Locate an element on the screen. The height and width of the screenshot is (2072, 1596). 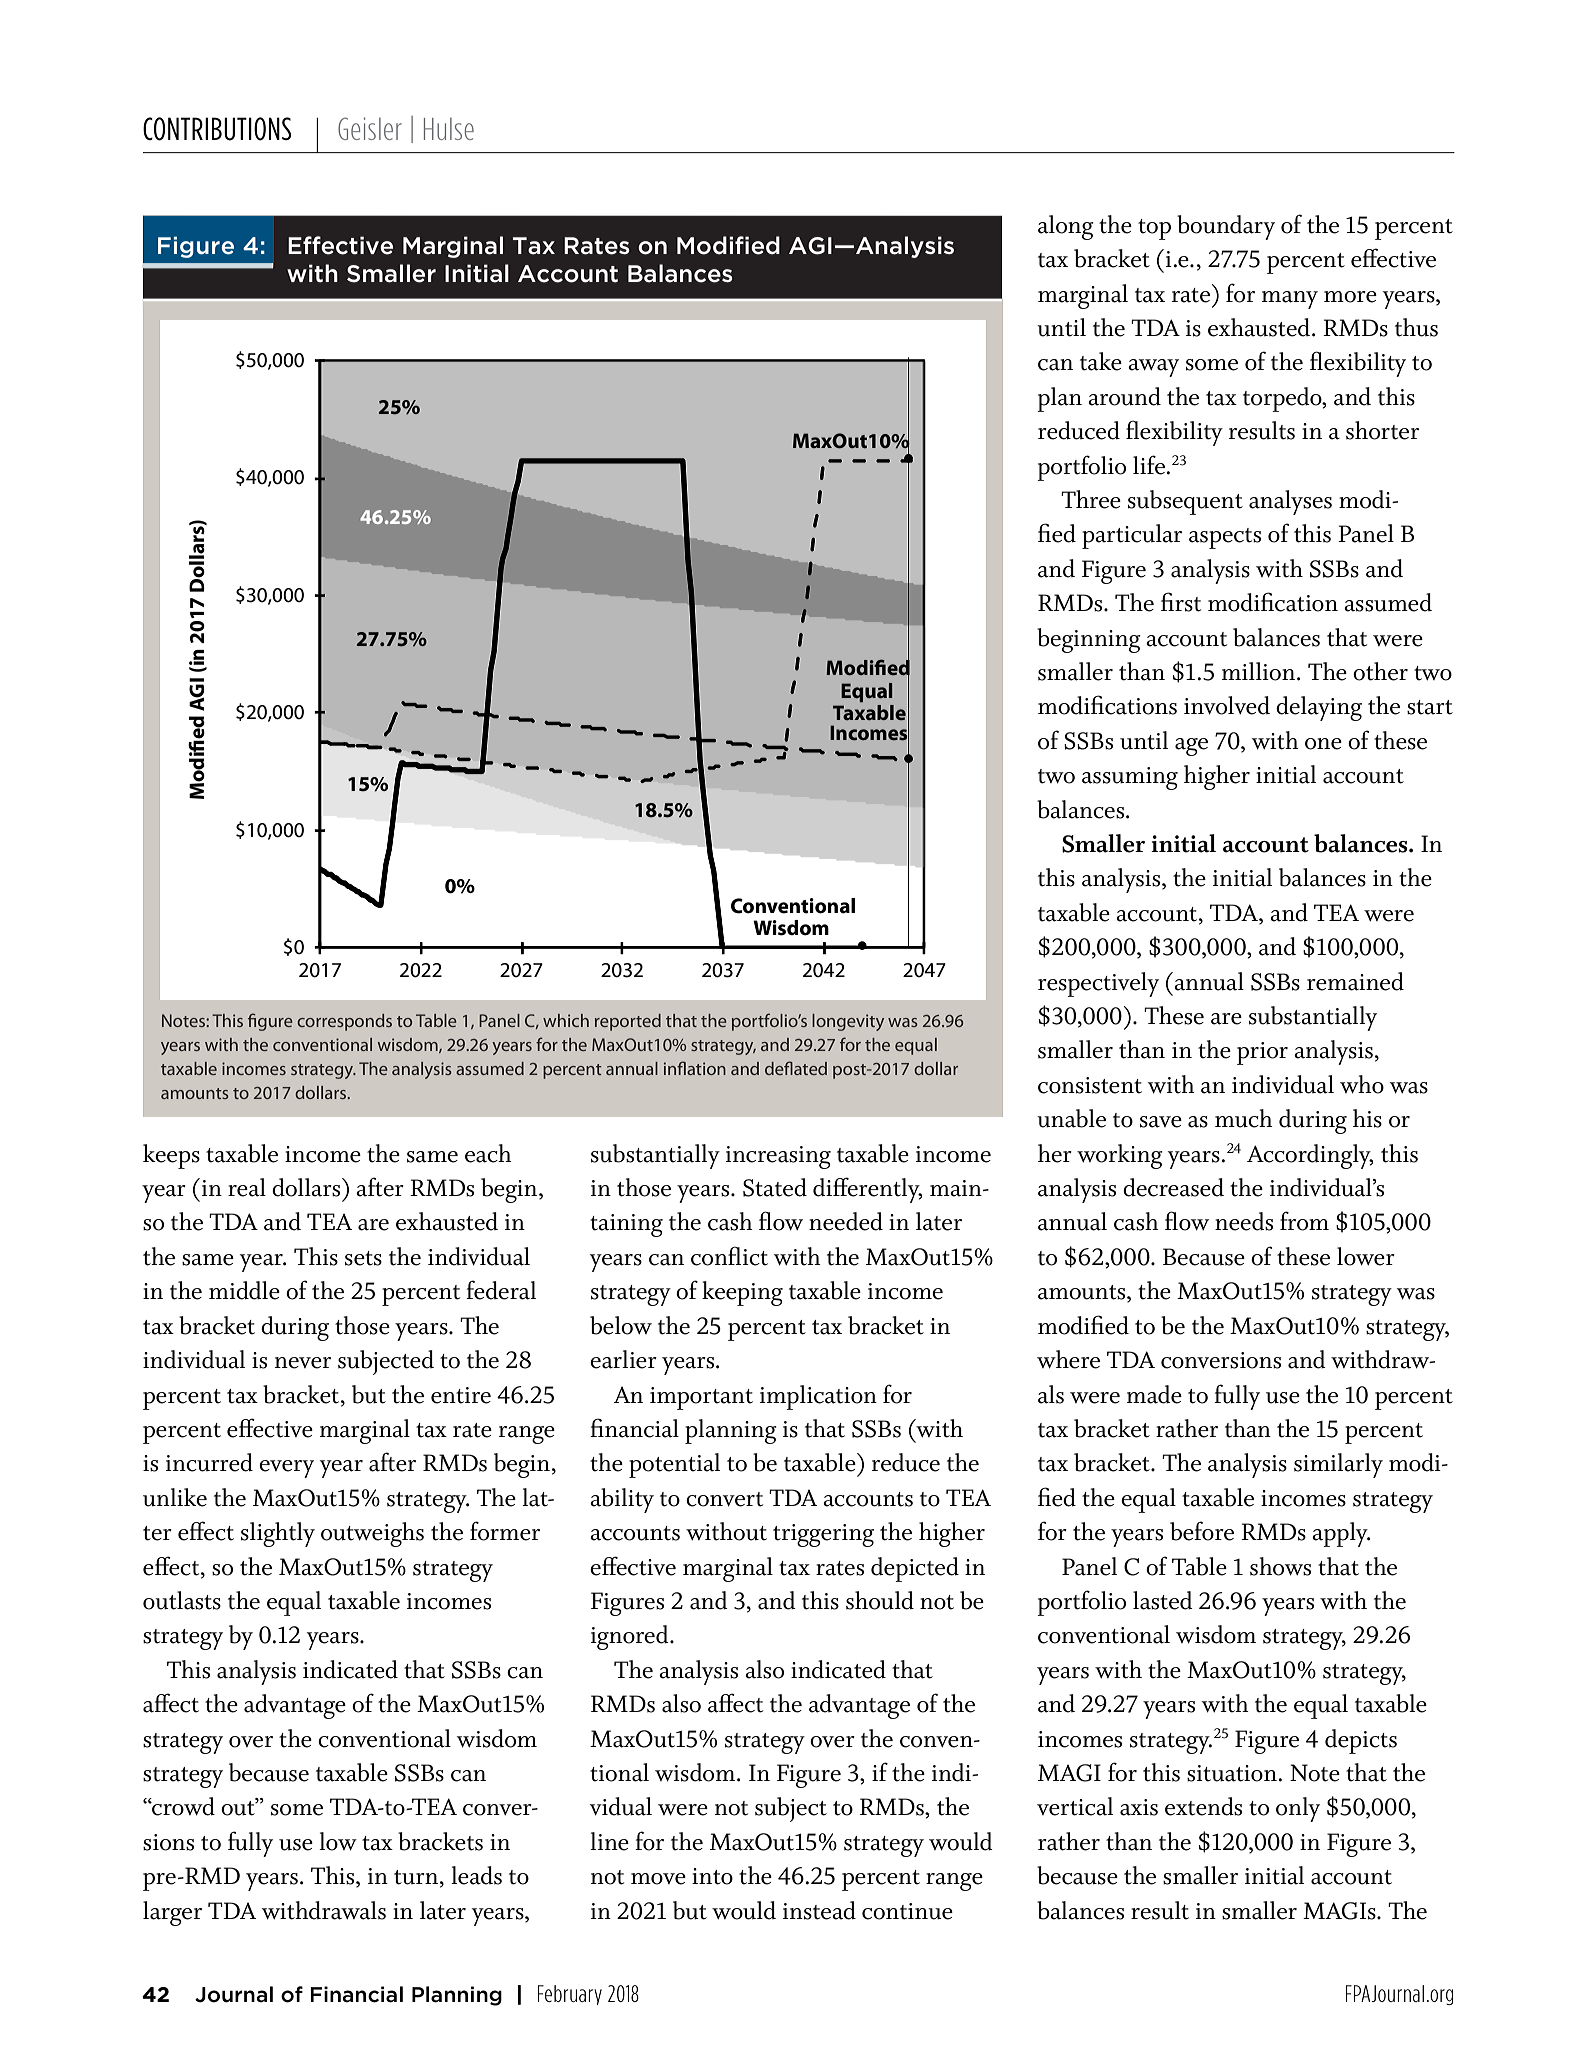
longevity is located at coordinates (848, 1022).
